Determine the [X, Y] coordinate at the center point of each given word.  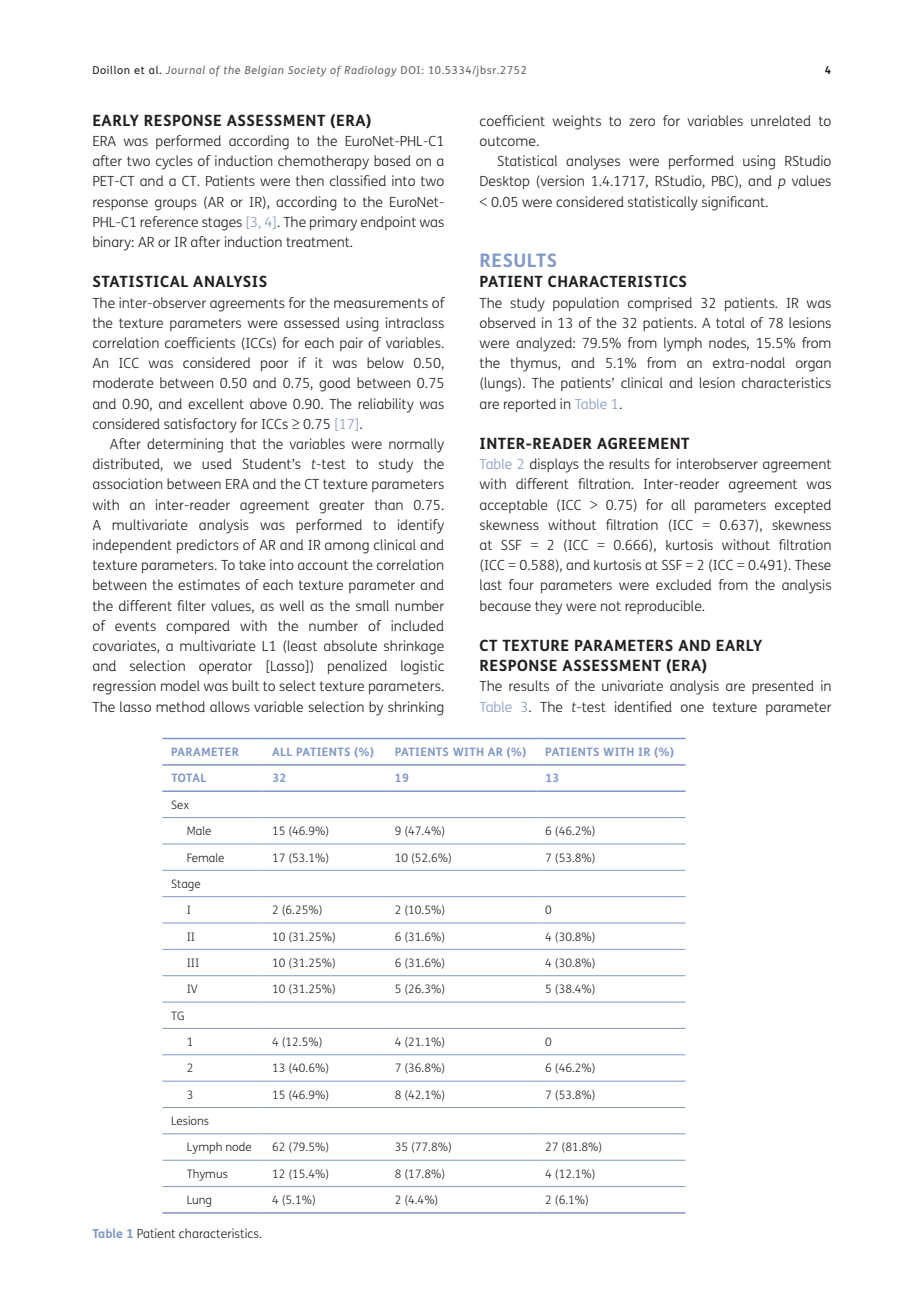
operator [225, 667]
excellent [216, 403]
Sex [180, 804]
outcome [509, 141]
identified [643, 706]
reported [530, 405]
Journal [185, 70]
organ [813, 366]
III [193, 962]
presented [783, 687]
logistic [422, 667]
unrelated [781, 120]
